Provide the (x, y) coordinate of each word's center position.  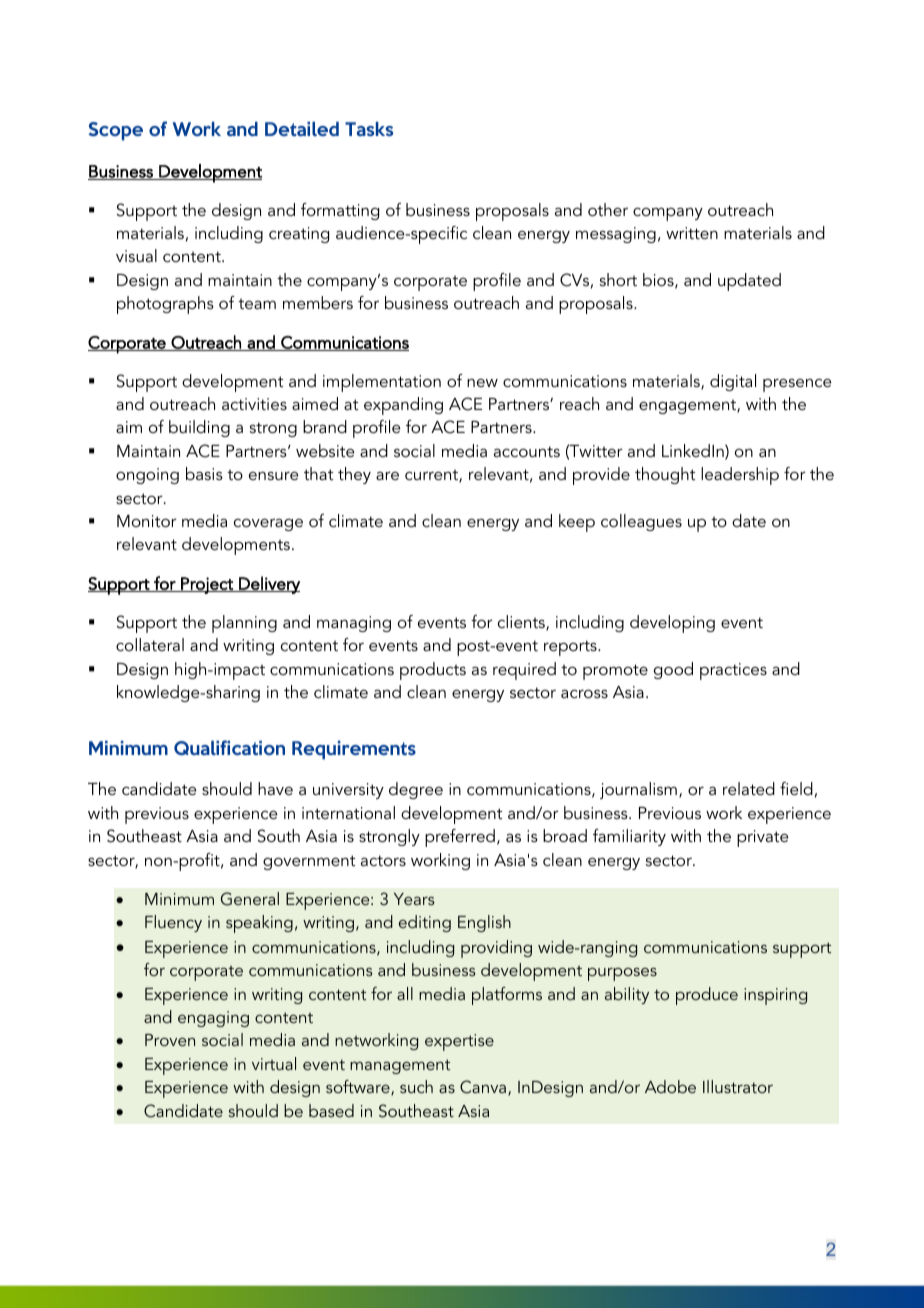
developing (672, 624)
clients (522, 623)
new (482, 382)
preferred (460, 838)
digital (733, 382)
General (250, 899)
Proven (170, 1040)
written (692, 233)
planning (244, 624)
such (416, 1086)
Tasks (369, 129)
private (763, 838)
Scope (115, 131)
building (199, 428)
